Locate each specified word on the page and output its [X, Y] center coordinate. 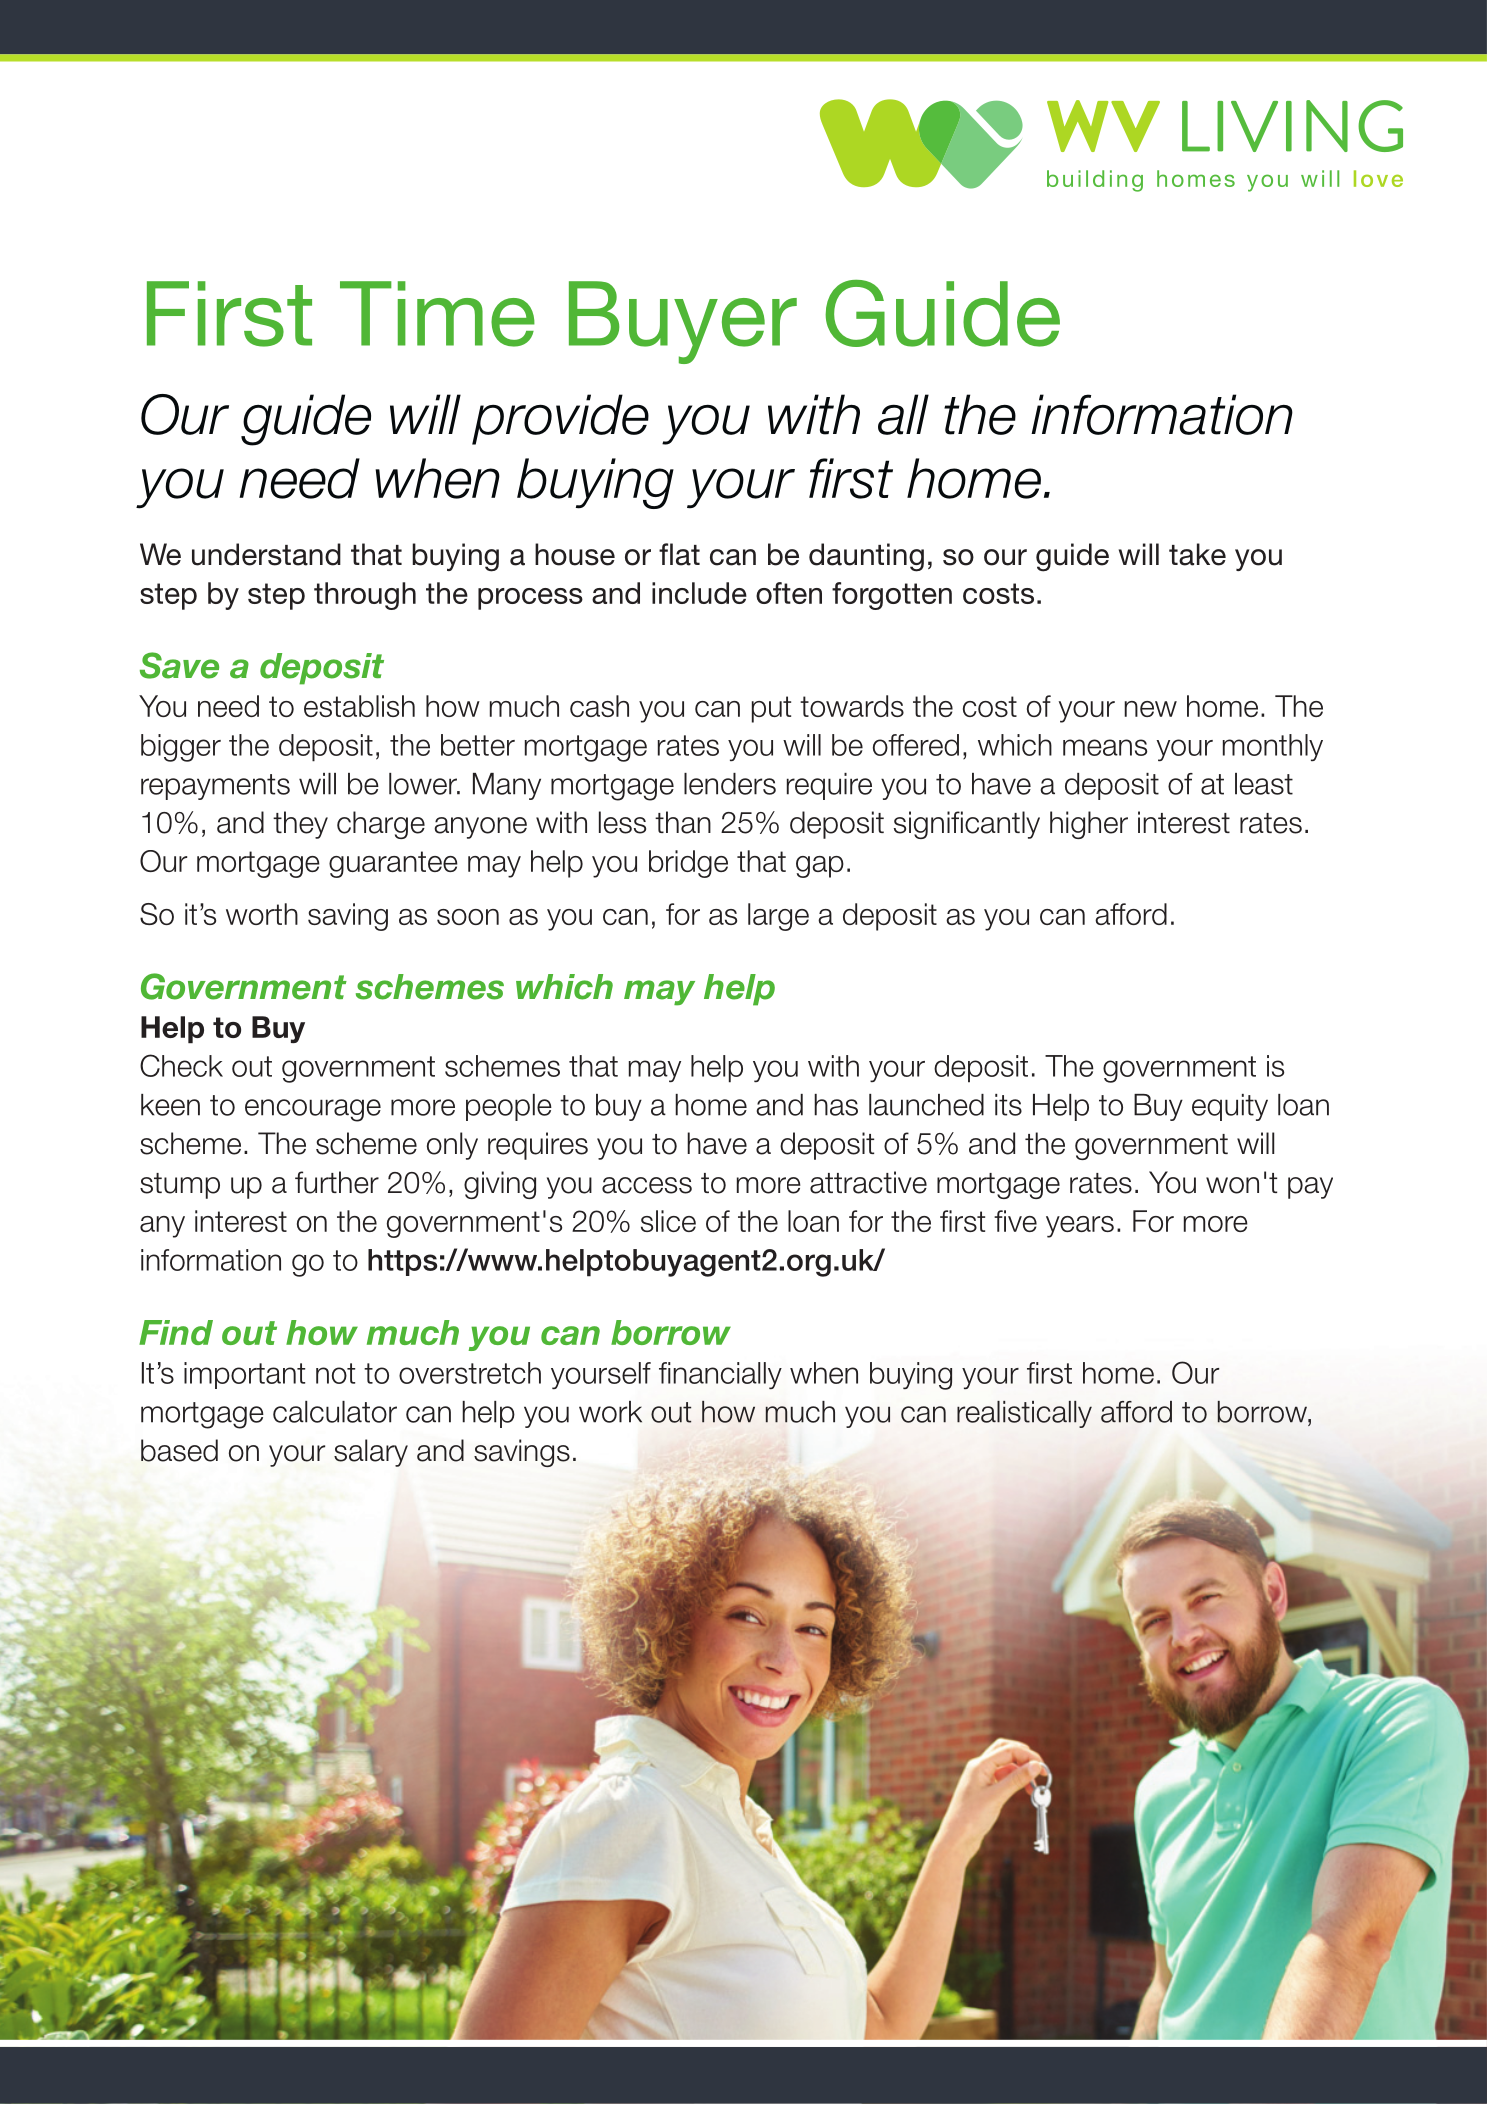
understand [266, 554]
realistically [1024, 1414]
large [778, 917]
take [1197, 554]
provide [560, 419]
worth [262, 914]
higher [1089, 825]
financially [720, 1375]
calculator [335, 1412]
